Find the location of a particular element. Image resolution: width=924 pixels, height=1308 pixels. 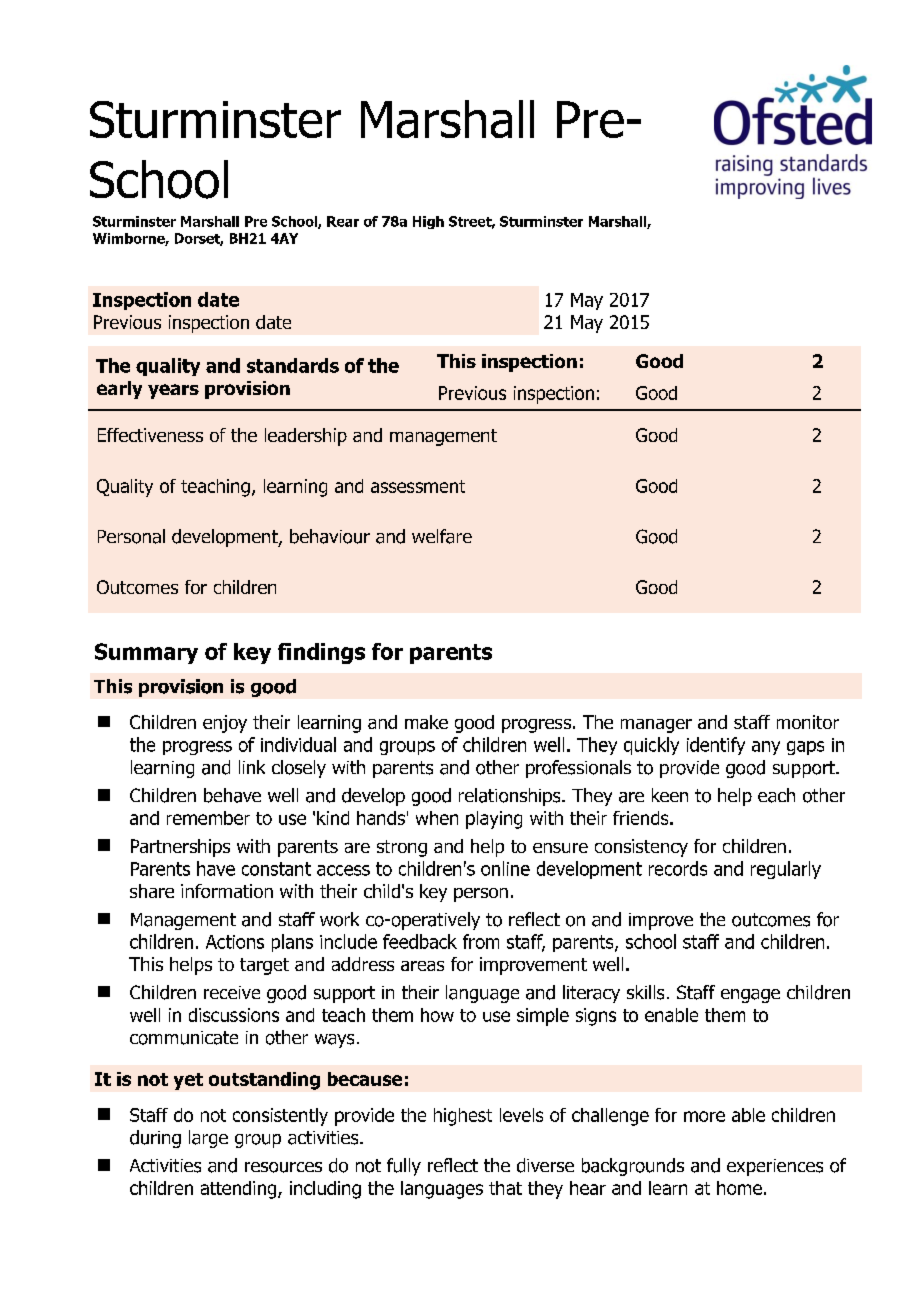

behaviour is located at coordinates (330, 536).
